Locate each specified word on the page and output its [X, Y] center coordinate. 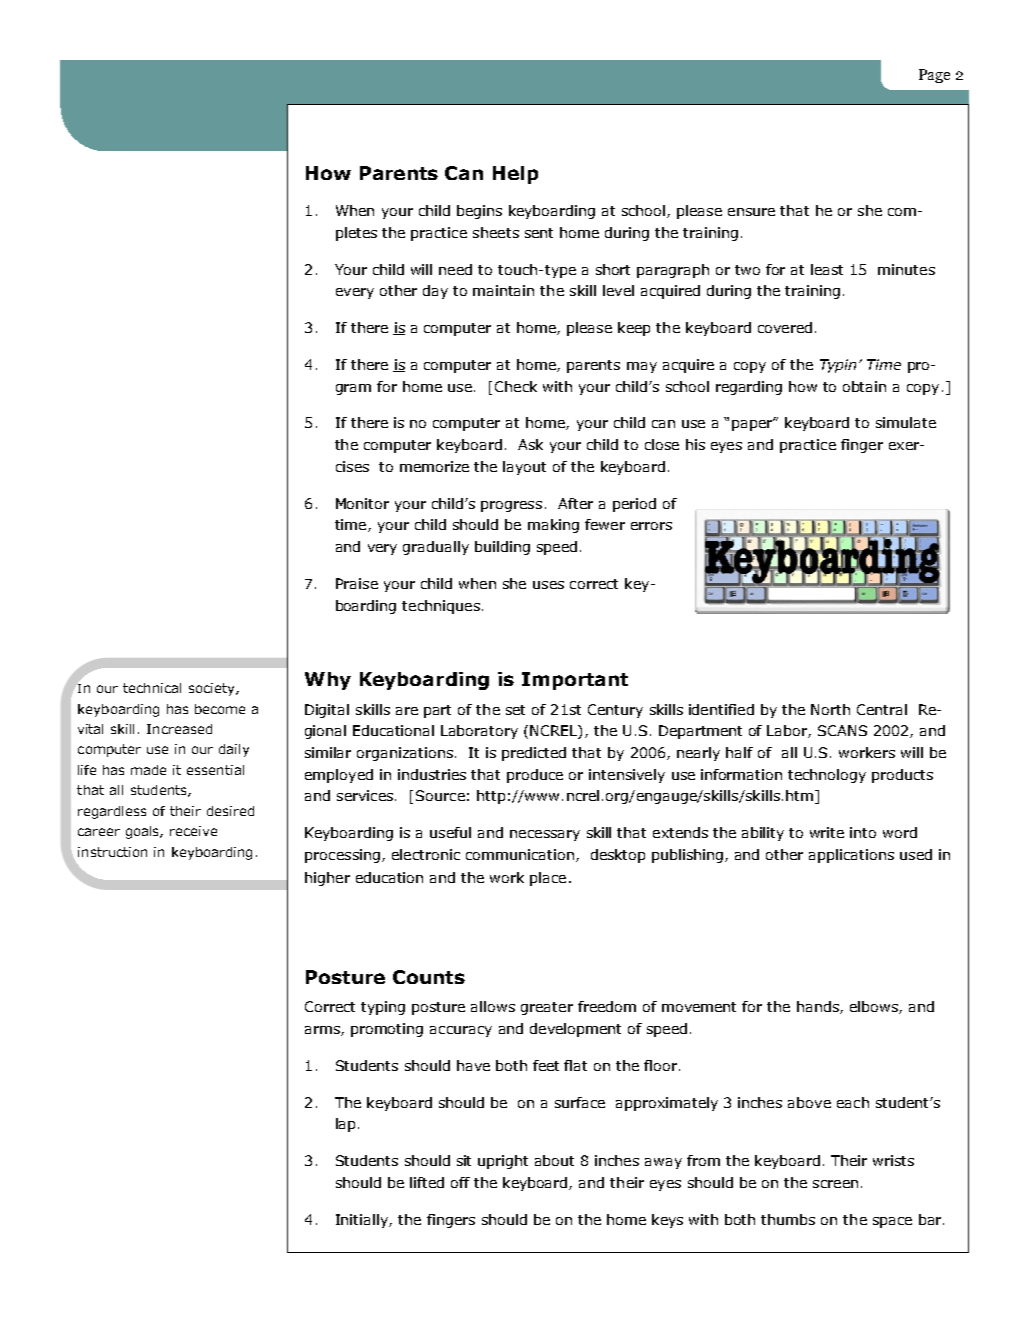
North [830, 709]
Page [934, 76]
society [213, 689]
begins [479, 212]
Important [575, 681]
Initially [363, 1221]
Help [515, 175]
